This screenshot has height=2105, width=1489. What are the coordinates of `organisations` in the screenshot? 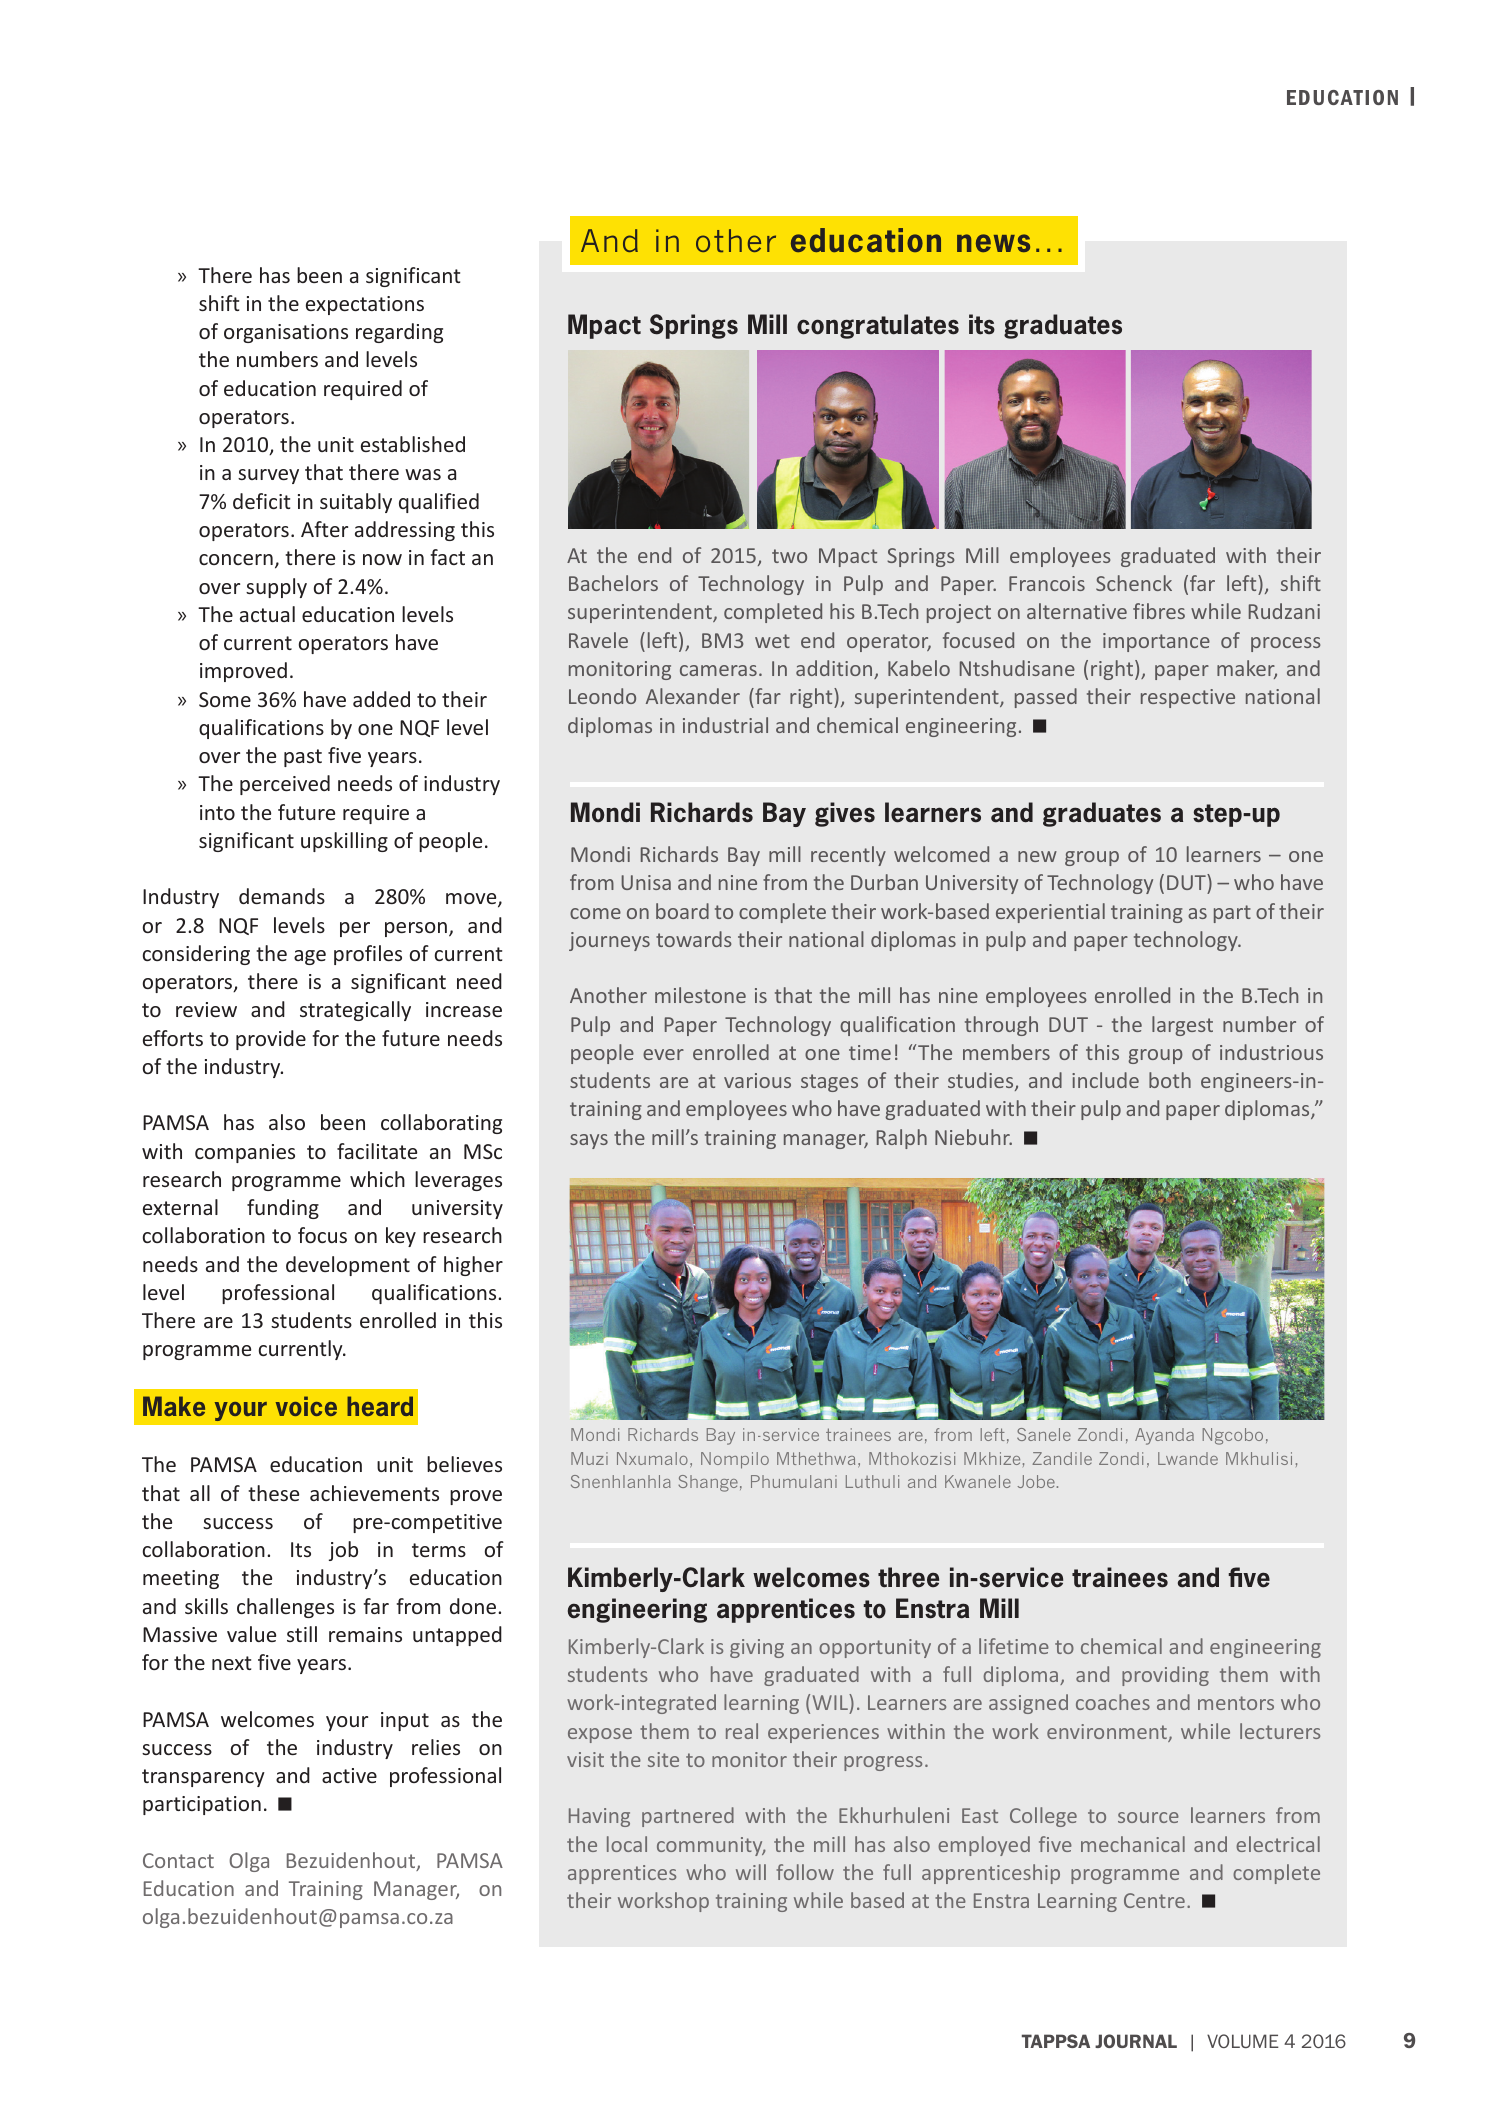 It's located at (286, 333).
